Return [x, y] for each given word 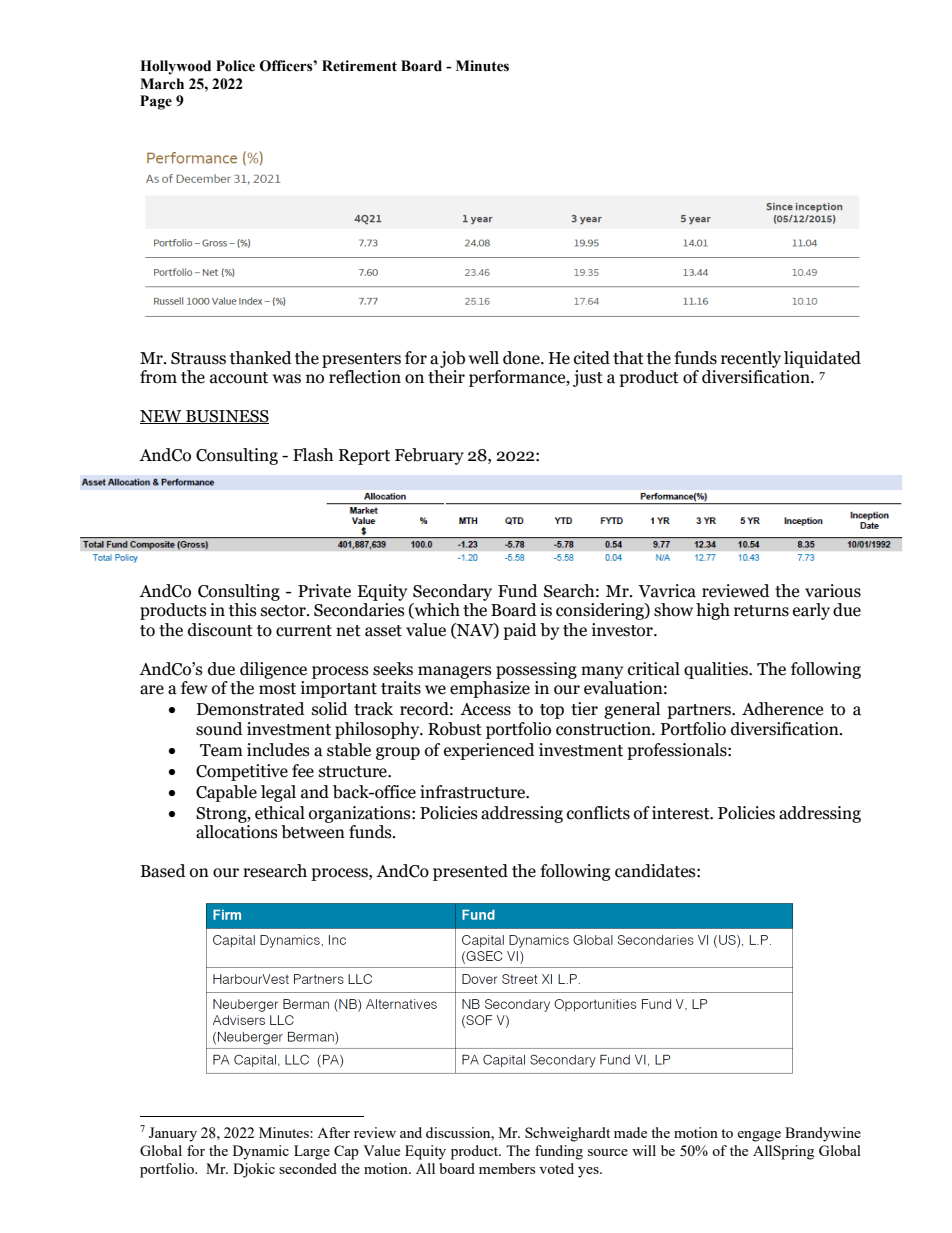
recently [751, 359]
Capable [226, 793]
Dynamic [261, 1152]
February [429, 456]
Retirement [359, 66]
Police [235, 66]
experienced [489, 751]
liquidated [822, 359]
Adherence [782, 709]
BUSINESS [226, 417]
